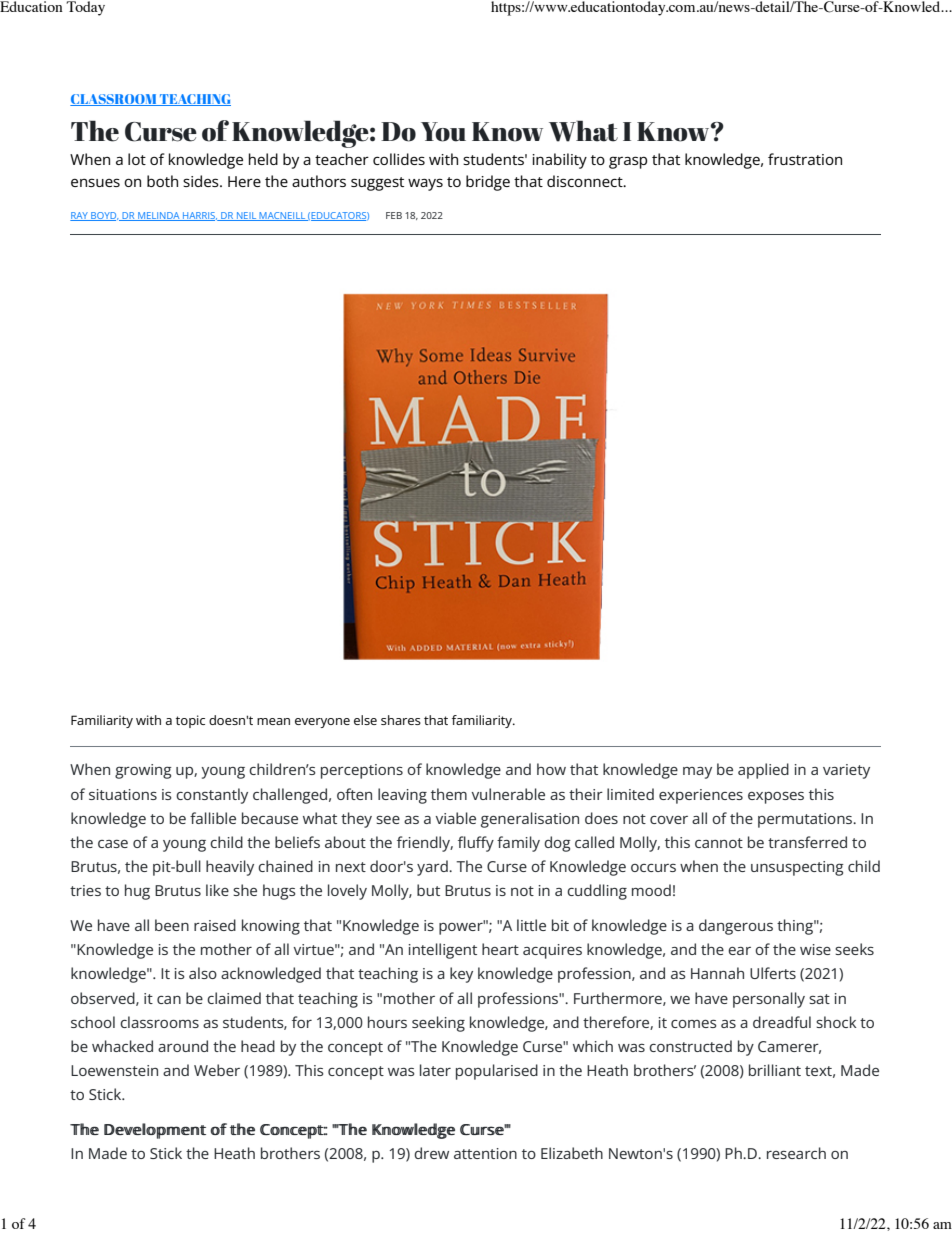 This screenshot has width=952, height=1233. Describe the element at coordinates (488, 183) in the screenshot. I see `bridge` at that location.
